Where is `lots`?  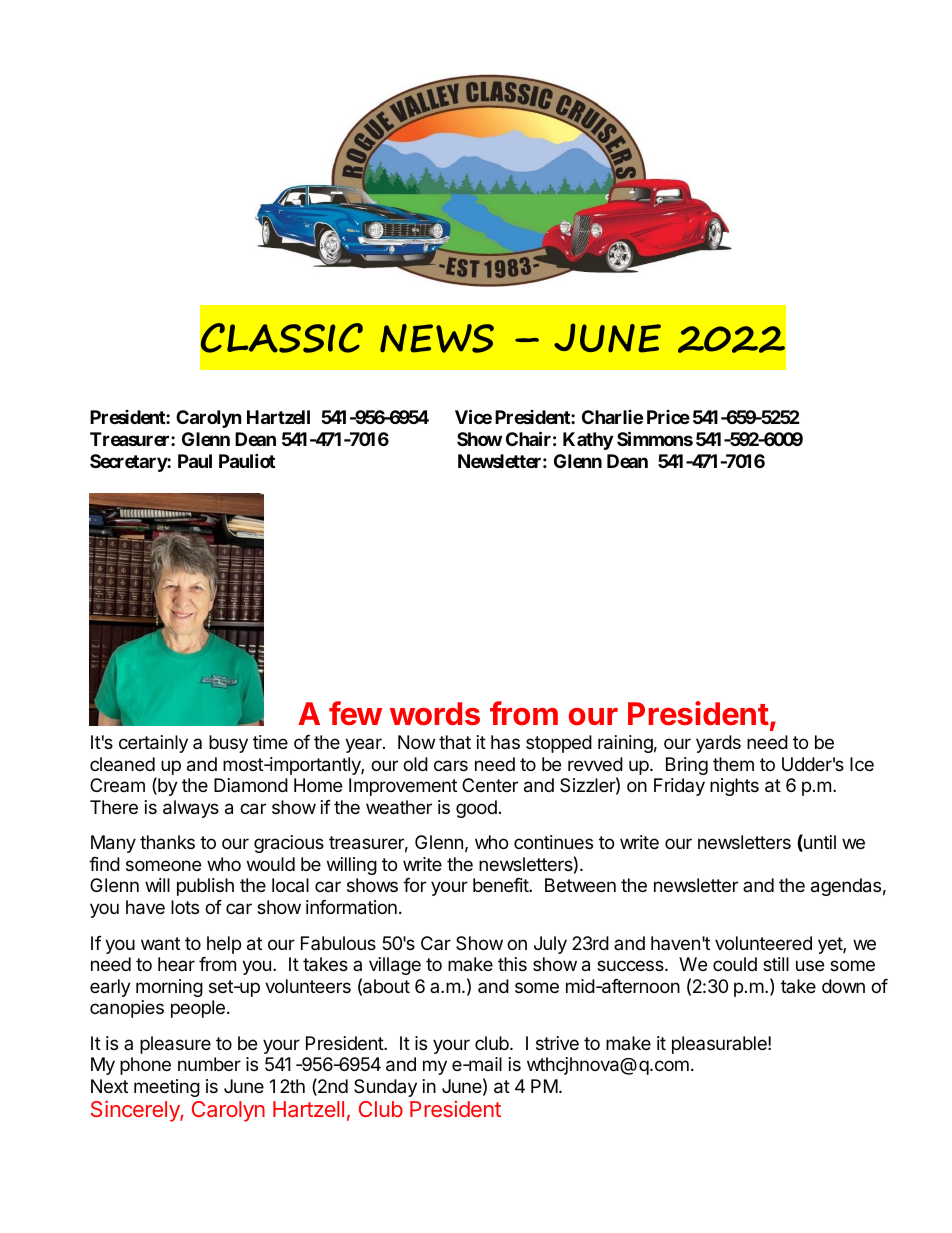
lots is located at coordinates (185, 907).
